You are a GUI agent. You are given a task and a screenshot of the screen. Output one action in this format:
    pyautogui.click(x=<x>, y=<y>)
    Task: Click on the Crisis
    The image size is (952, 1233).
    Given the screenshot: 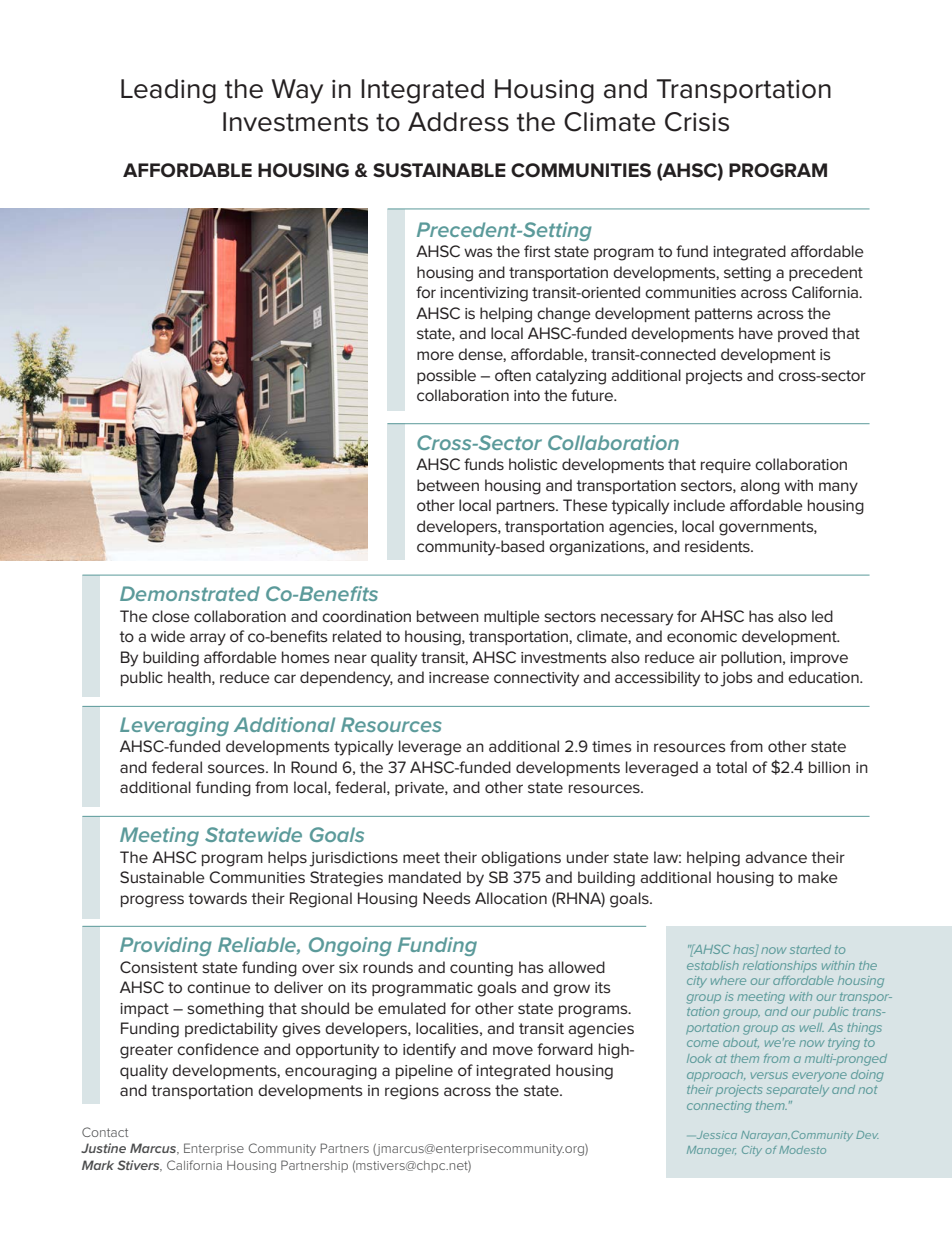 What is the action you would take?
    pyautogui.click(x=697, y=122)
